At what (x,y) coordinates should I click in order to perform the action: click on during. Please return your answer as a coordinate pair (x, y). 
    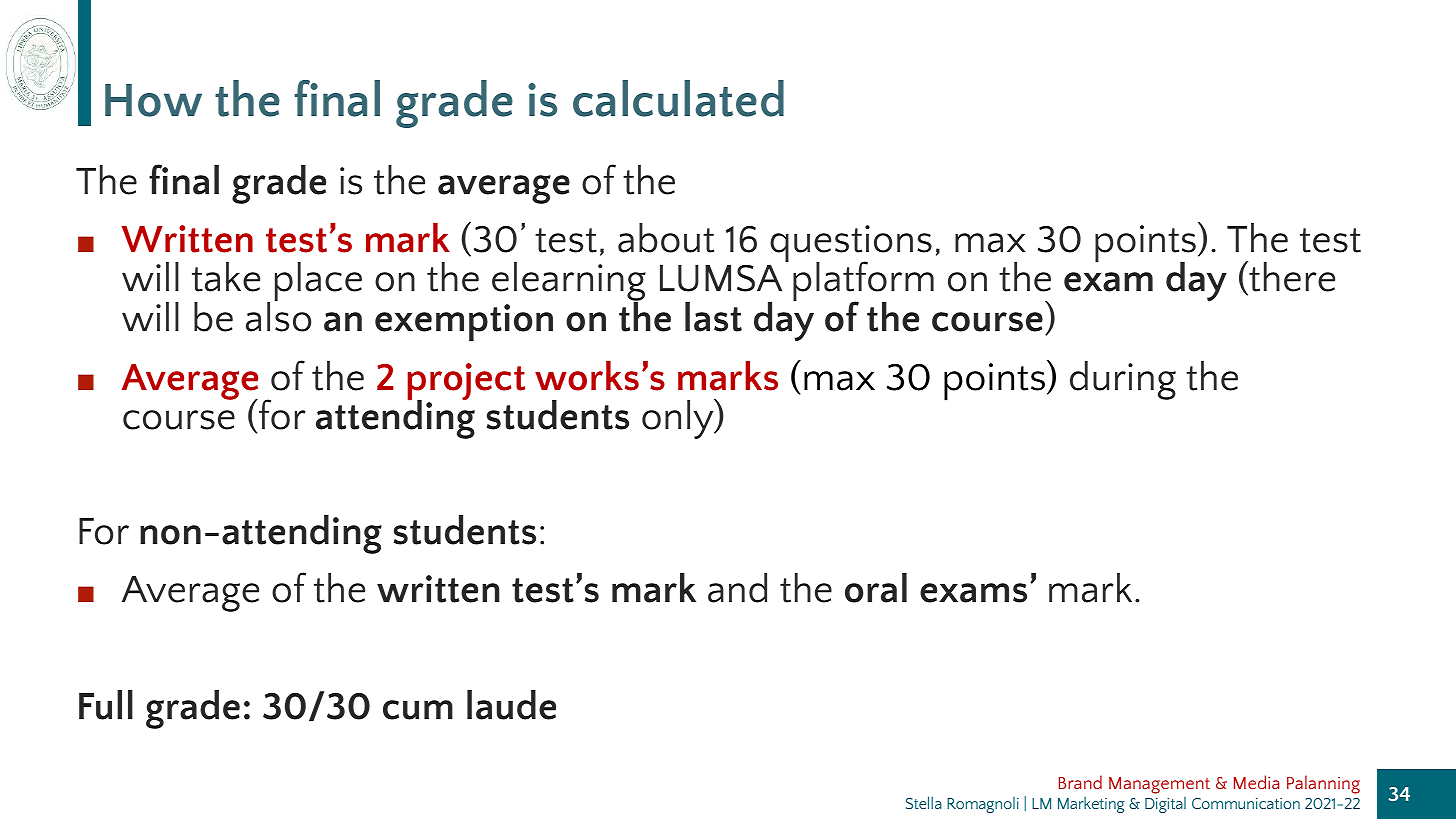
    Looking at the image, I should click on (1123, 380).
